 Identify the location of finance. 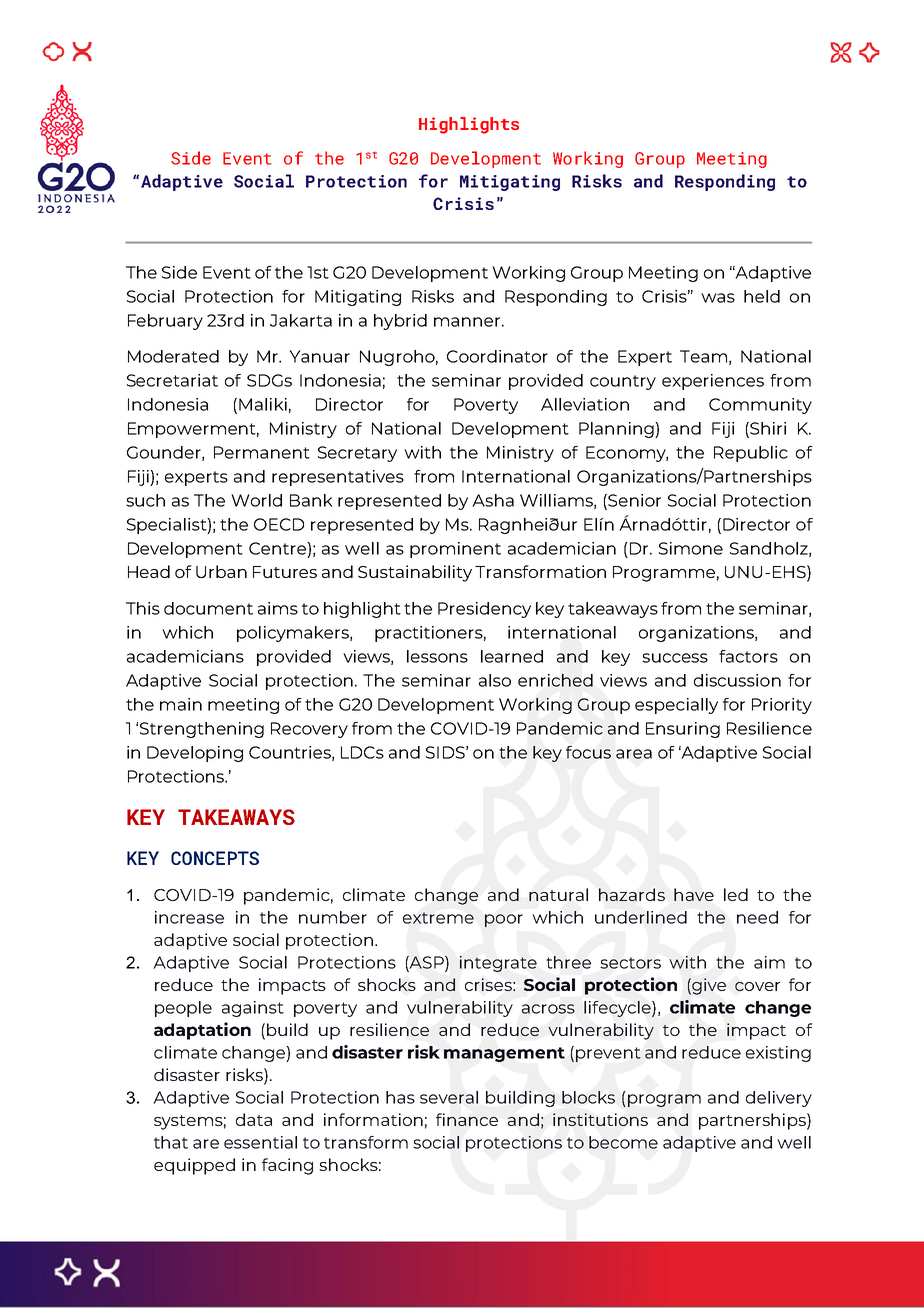
(467, 1119).
